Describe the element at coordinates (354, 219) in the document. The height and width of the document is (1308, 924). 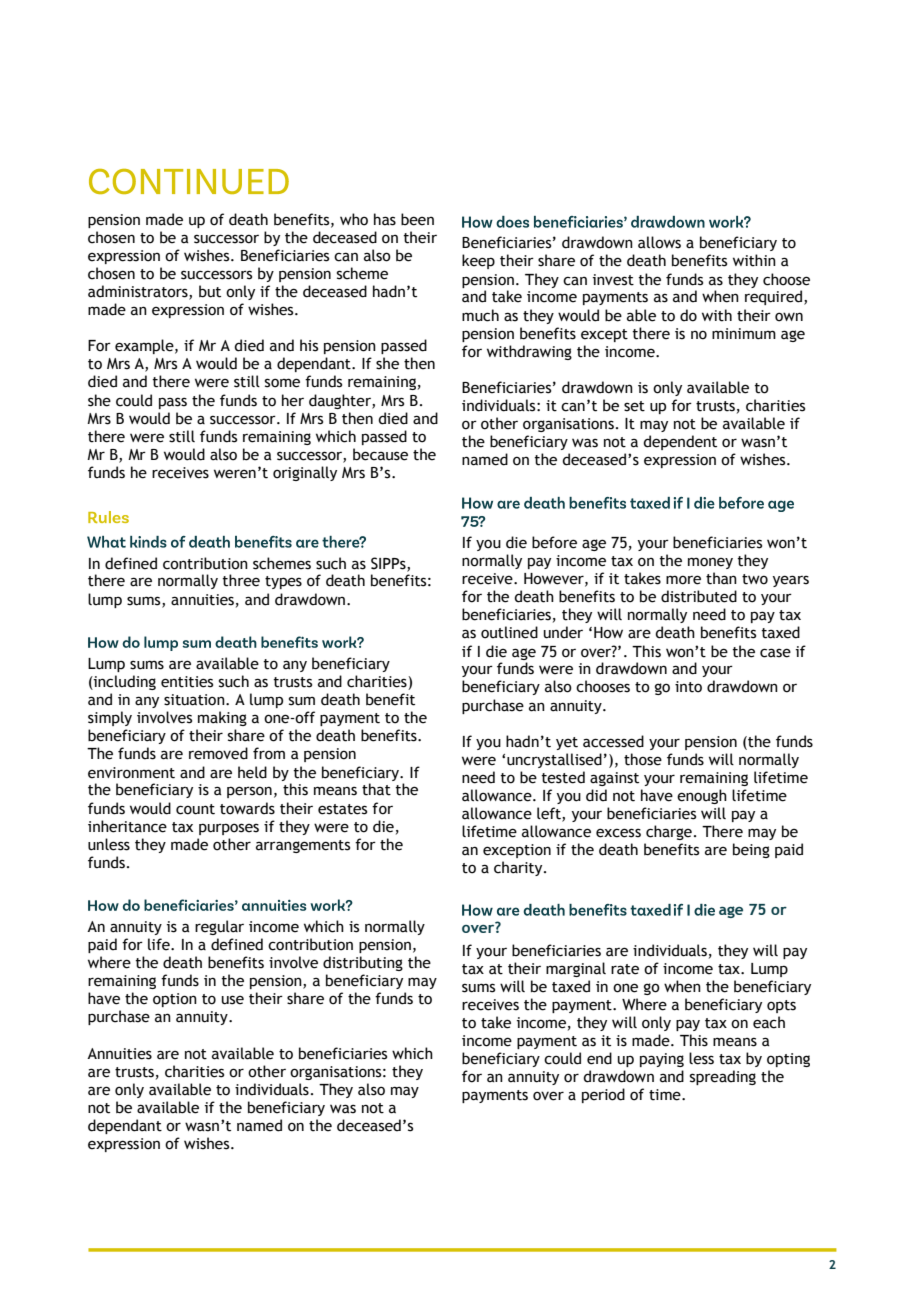
I see `who` at that location.
